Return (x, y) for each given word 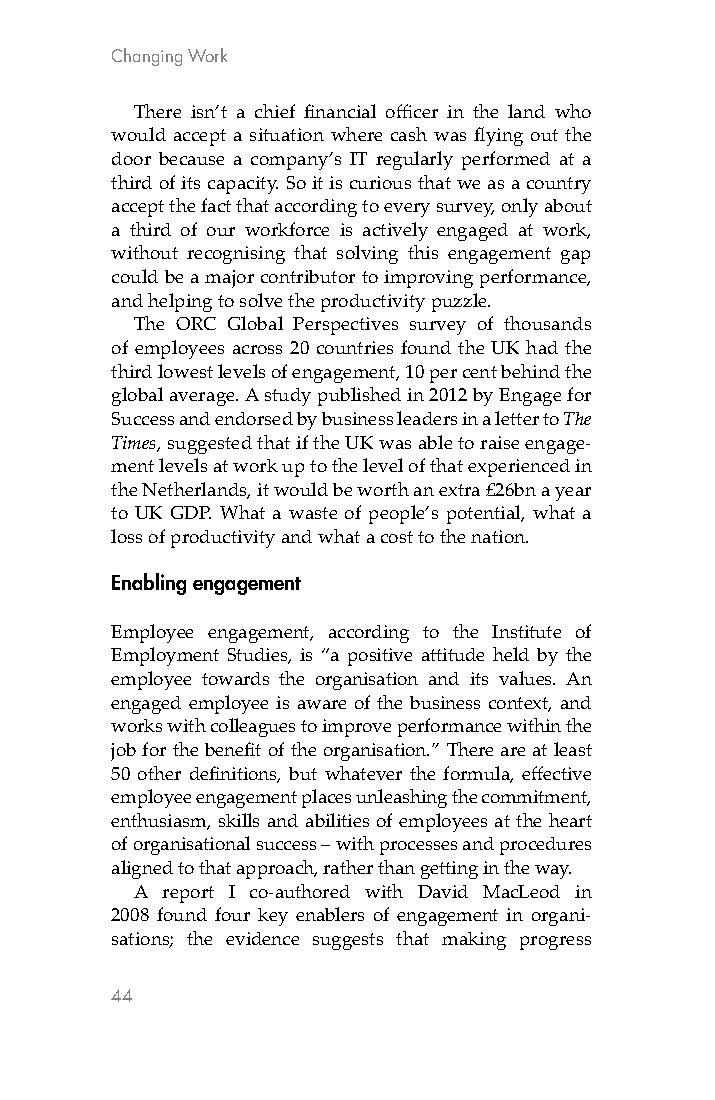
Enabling (149, 584)
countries (355, 347)
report (188, 894)
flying (498, 136)
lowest (185, 371)
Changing (147, 57)
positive (380, 657)
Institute (526, 631)
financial (340, 111)
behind (530, 371)
